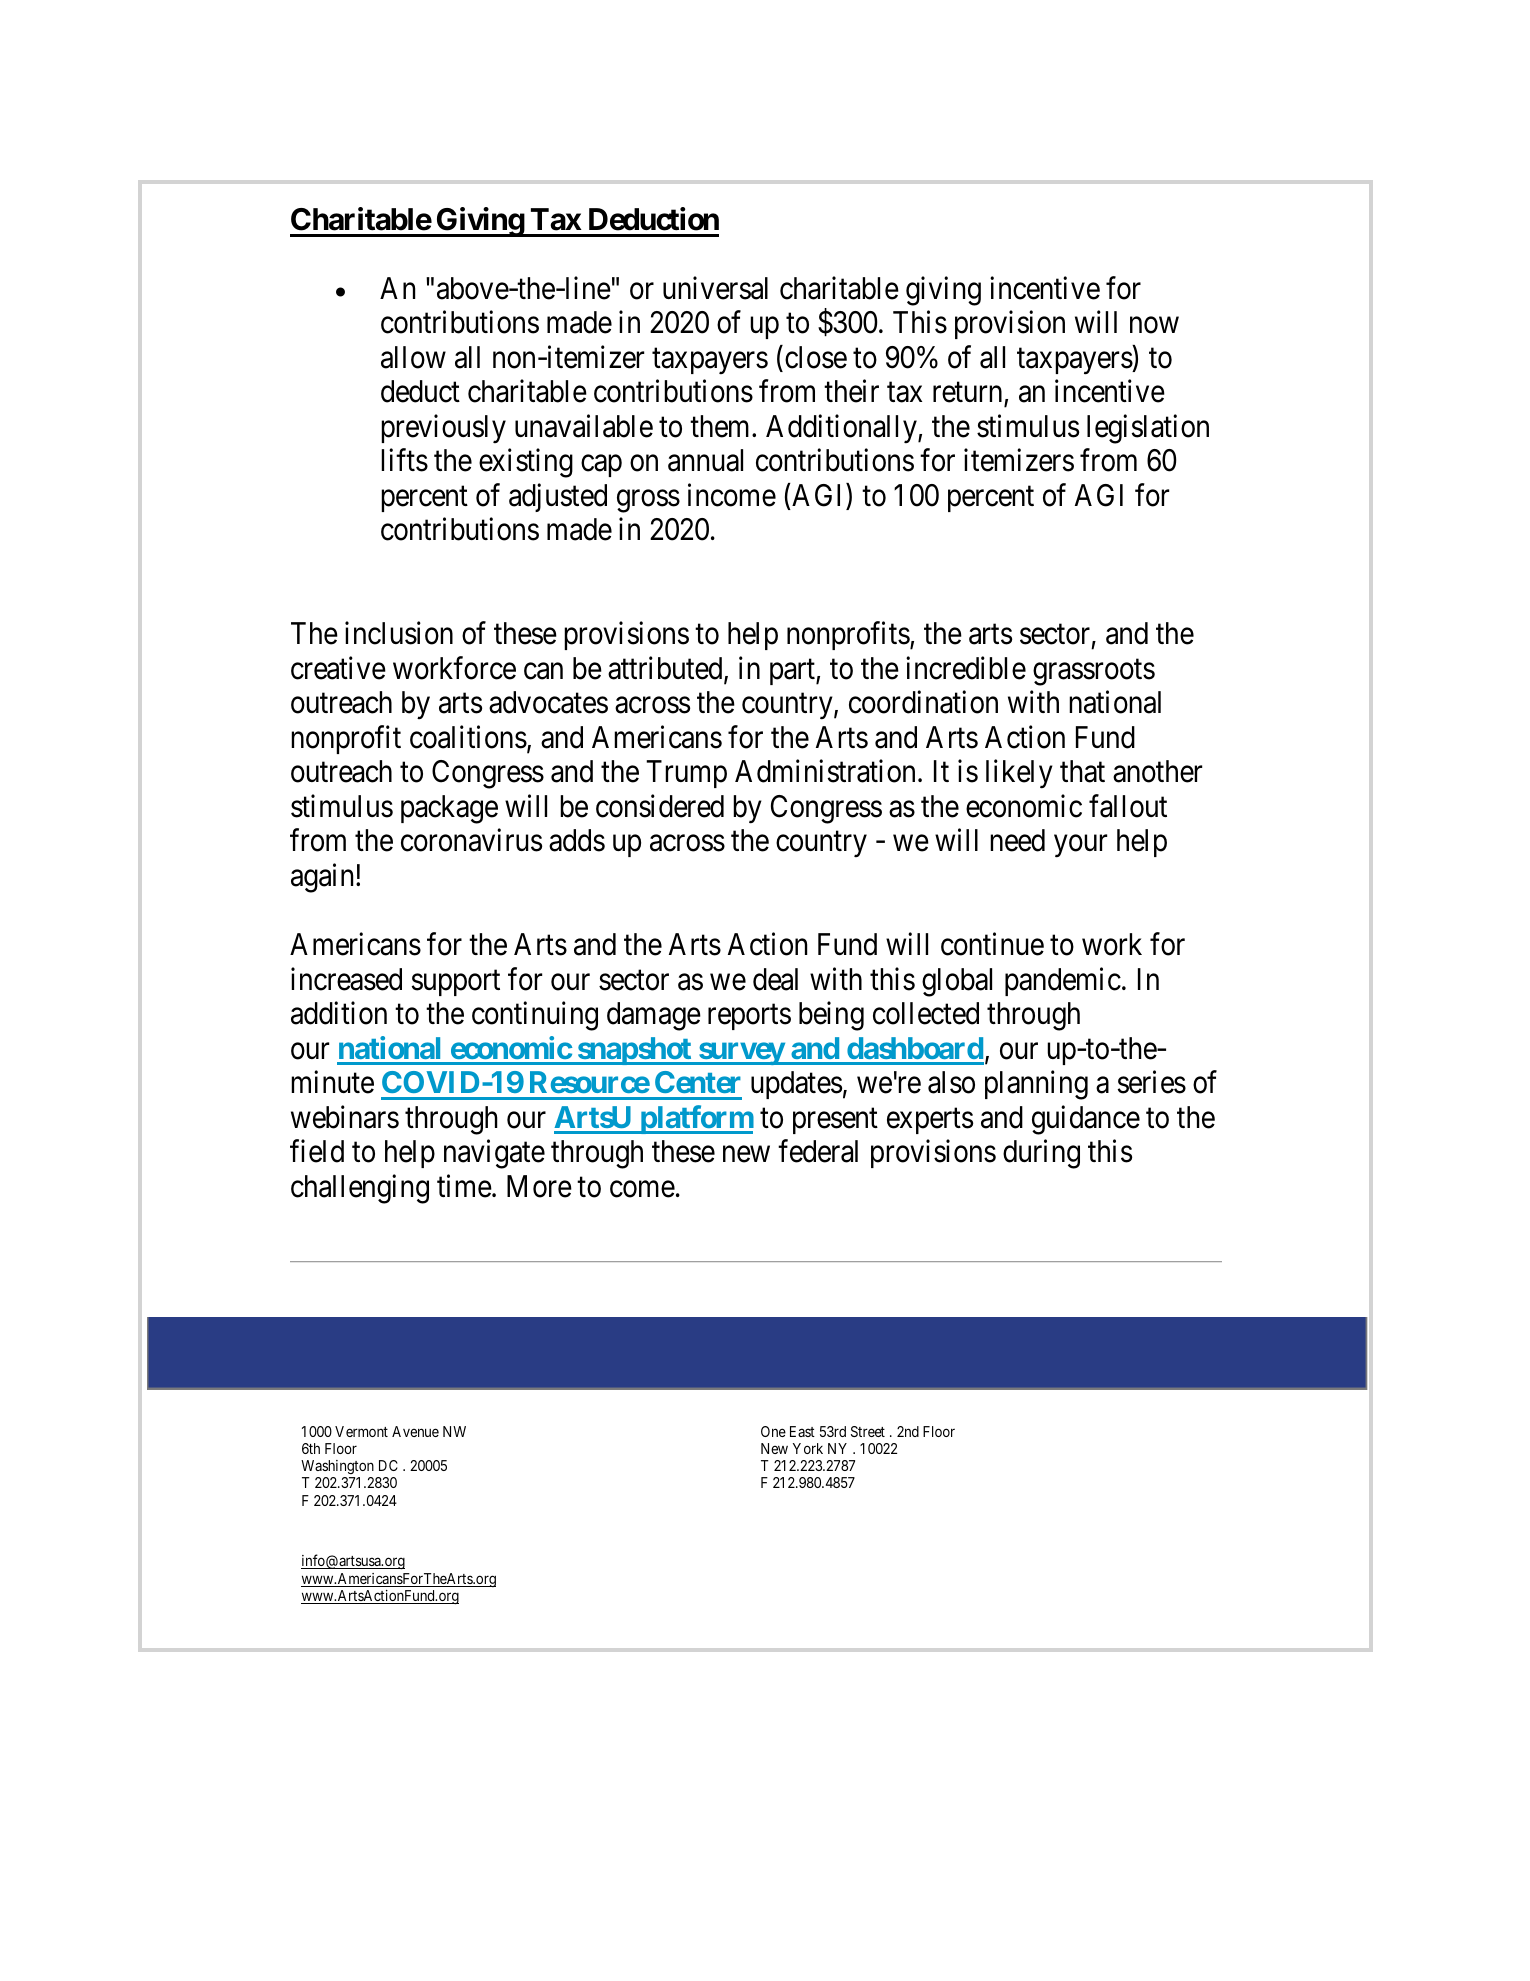 This document has width=1530, height=1981. What do you see at coordinates (449, 809) in the document?
I see `package` at bounding box center [449, 809].
